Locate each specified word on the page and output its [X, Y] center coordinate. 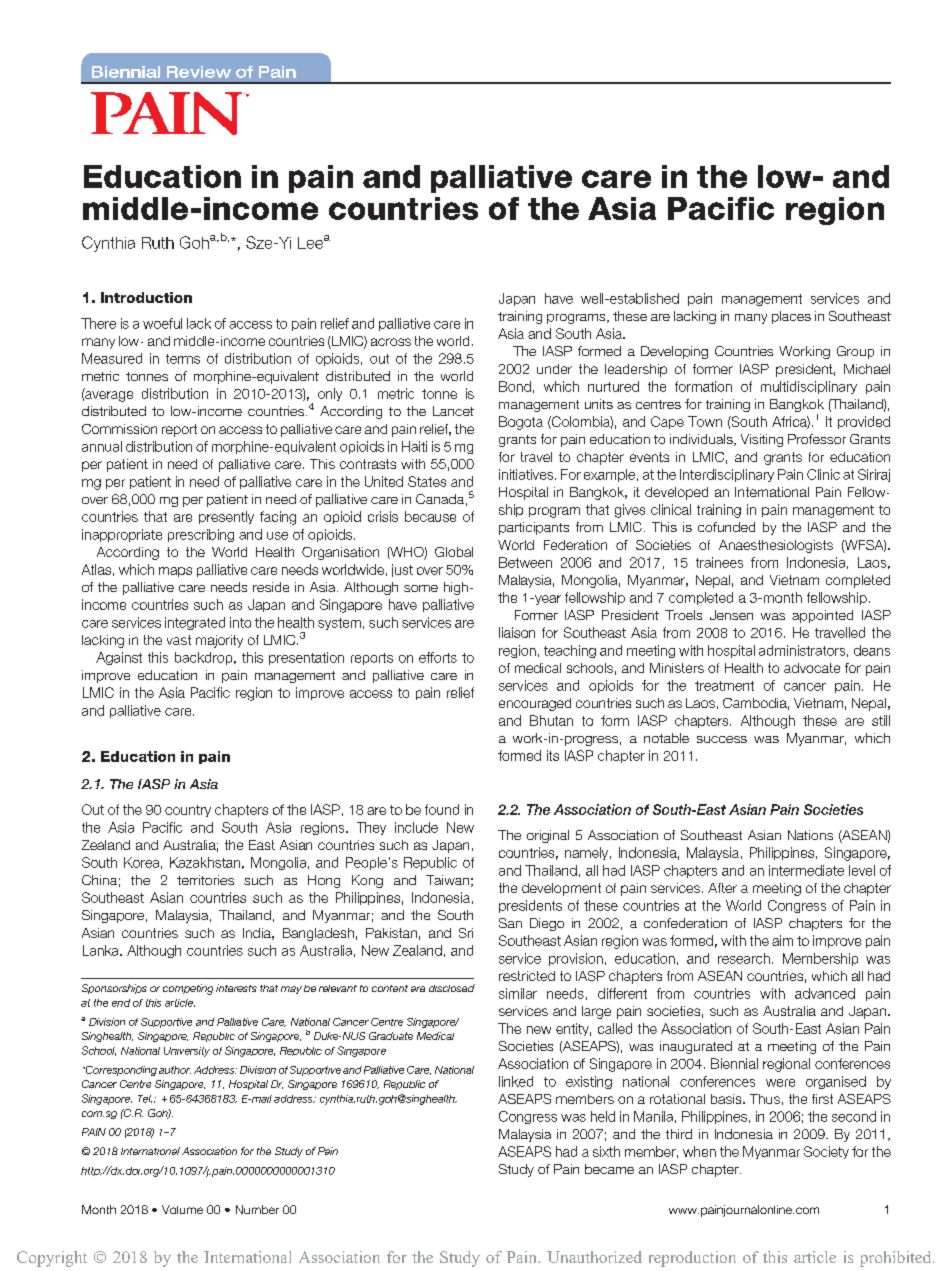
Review [199, 72]
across [391, 342]
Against [119, 658]
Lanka [102, 950]
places [791, 317]
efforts [438, 657]
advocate [812, 668]
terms [183, 359]
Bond [515, 386]
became [609, 1169]
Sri [466, 933]
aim [782, 940]
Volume [182, 1209]
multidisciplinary [809, 387]
